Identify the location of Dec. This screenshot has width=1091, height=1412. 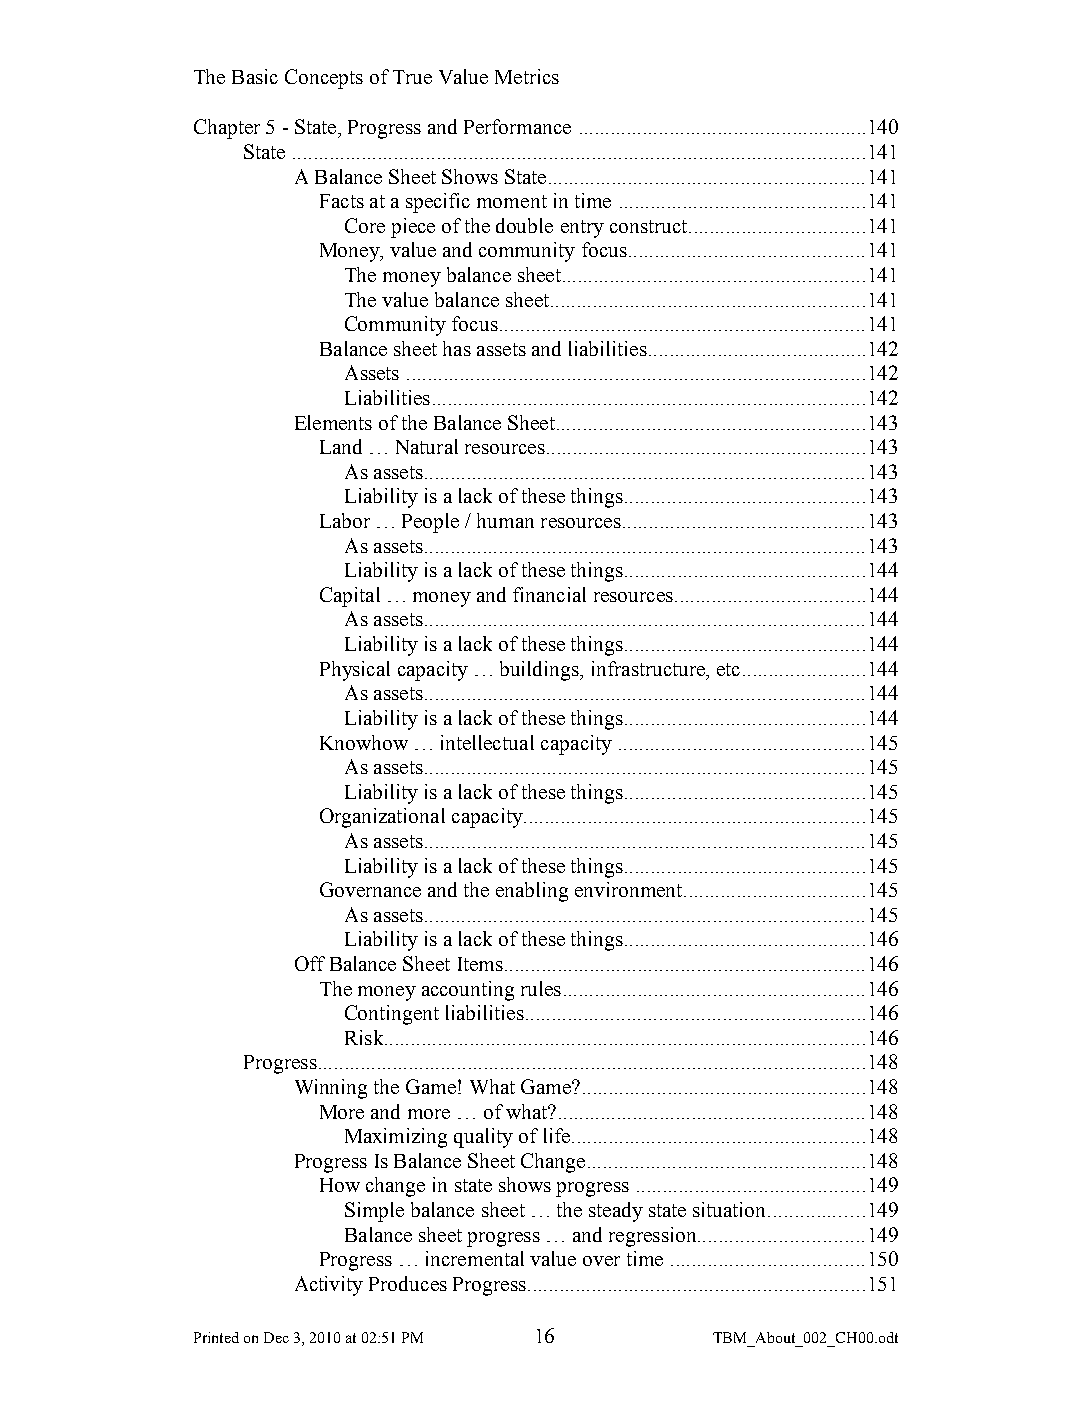
(276, 1337).
